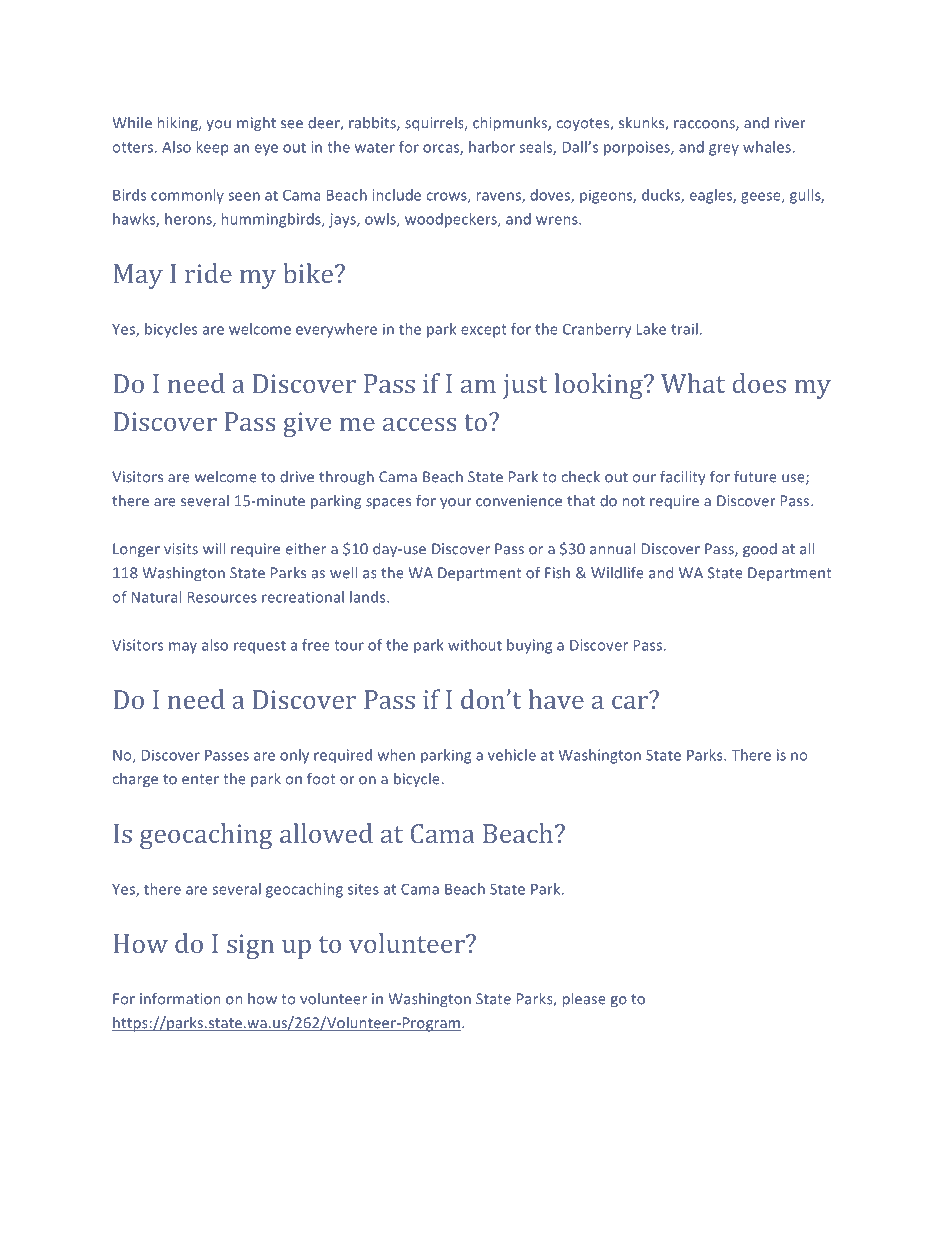 Image resolution: width=952 pixels, height=1233 pixels. What do you see at coordinates (556, 699) in the page?
I see `have` at bounding box center [556, 699].
